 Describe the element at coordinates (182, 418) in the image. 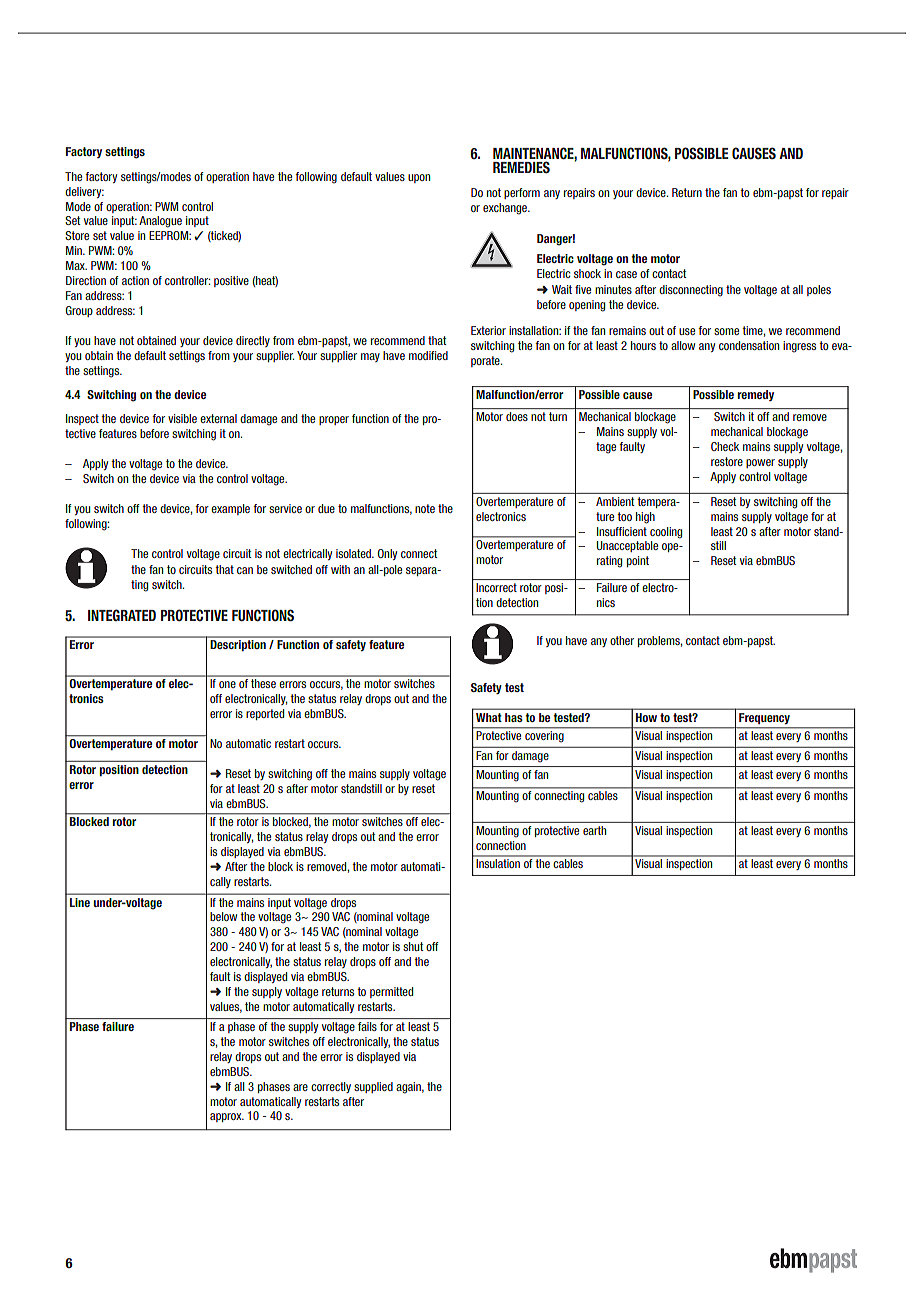

I see `visible` at that location.
